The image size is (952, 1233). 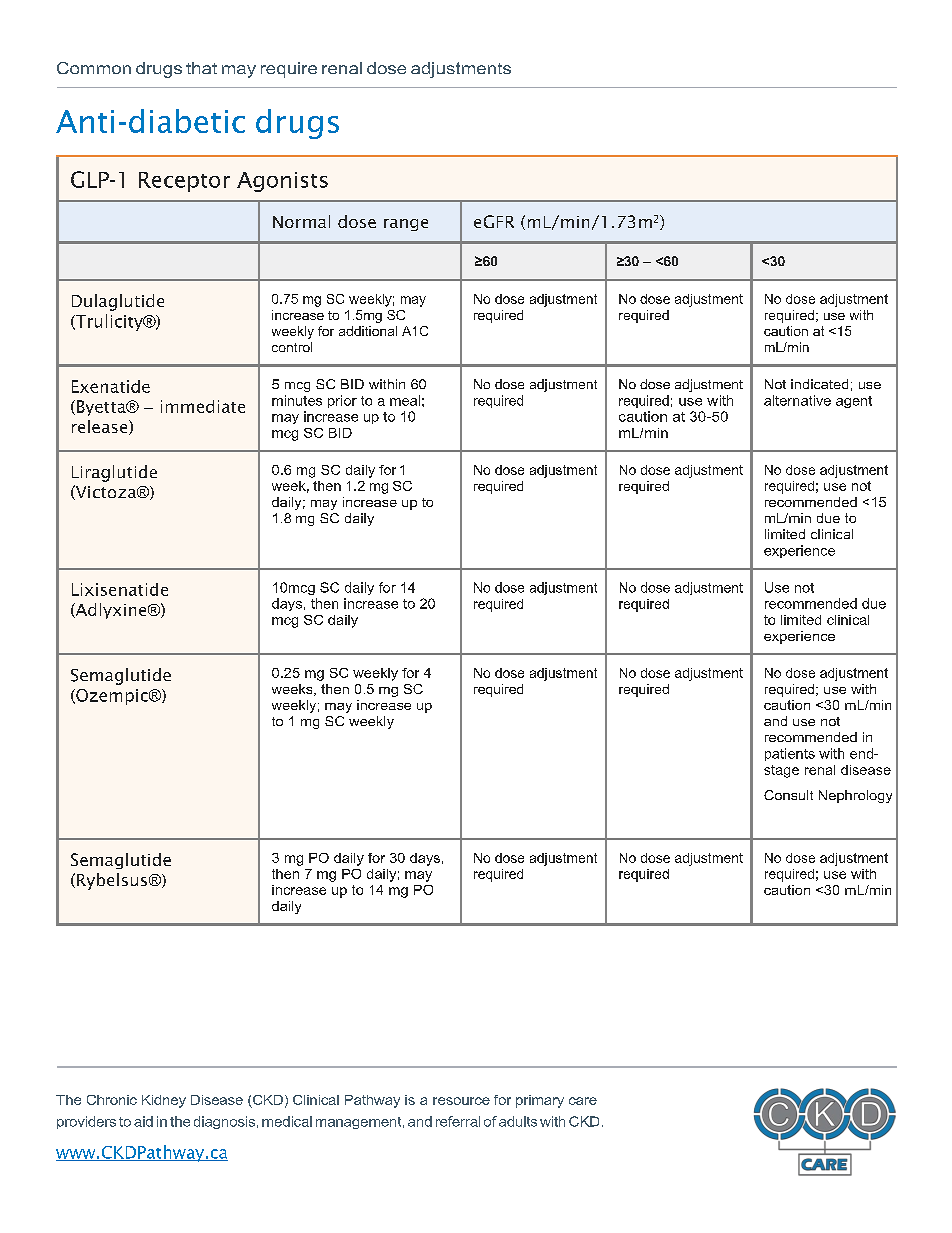 I want to click on meal, so click(x=405, y=400).
